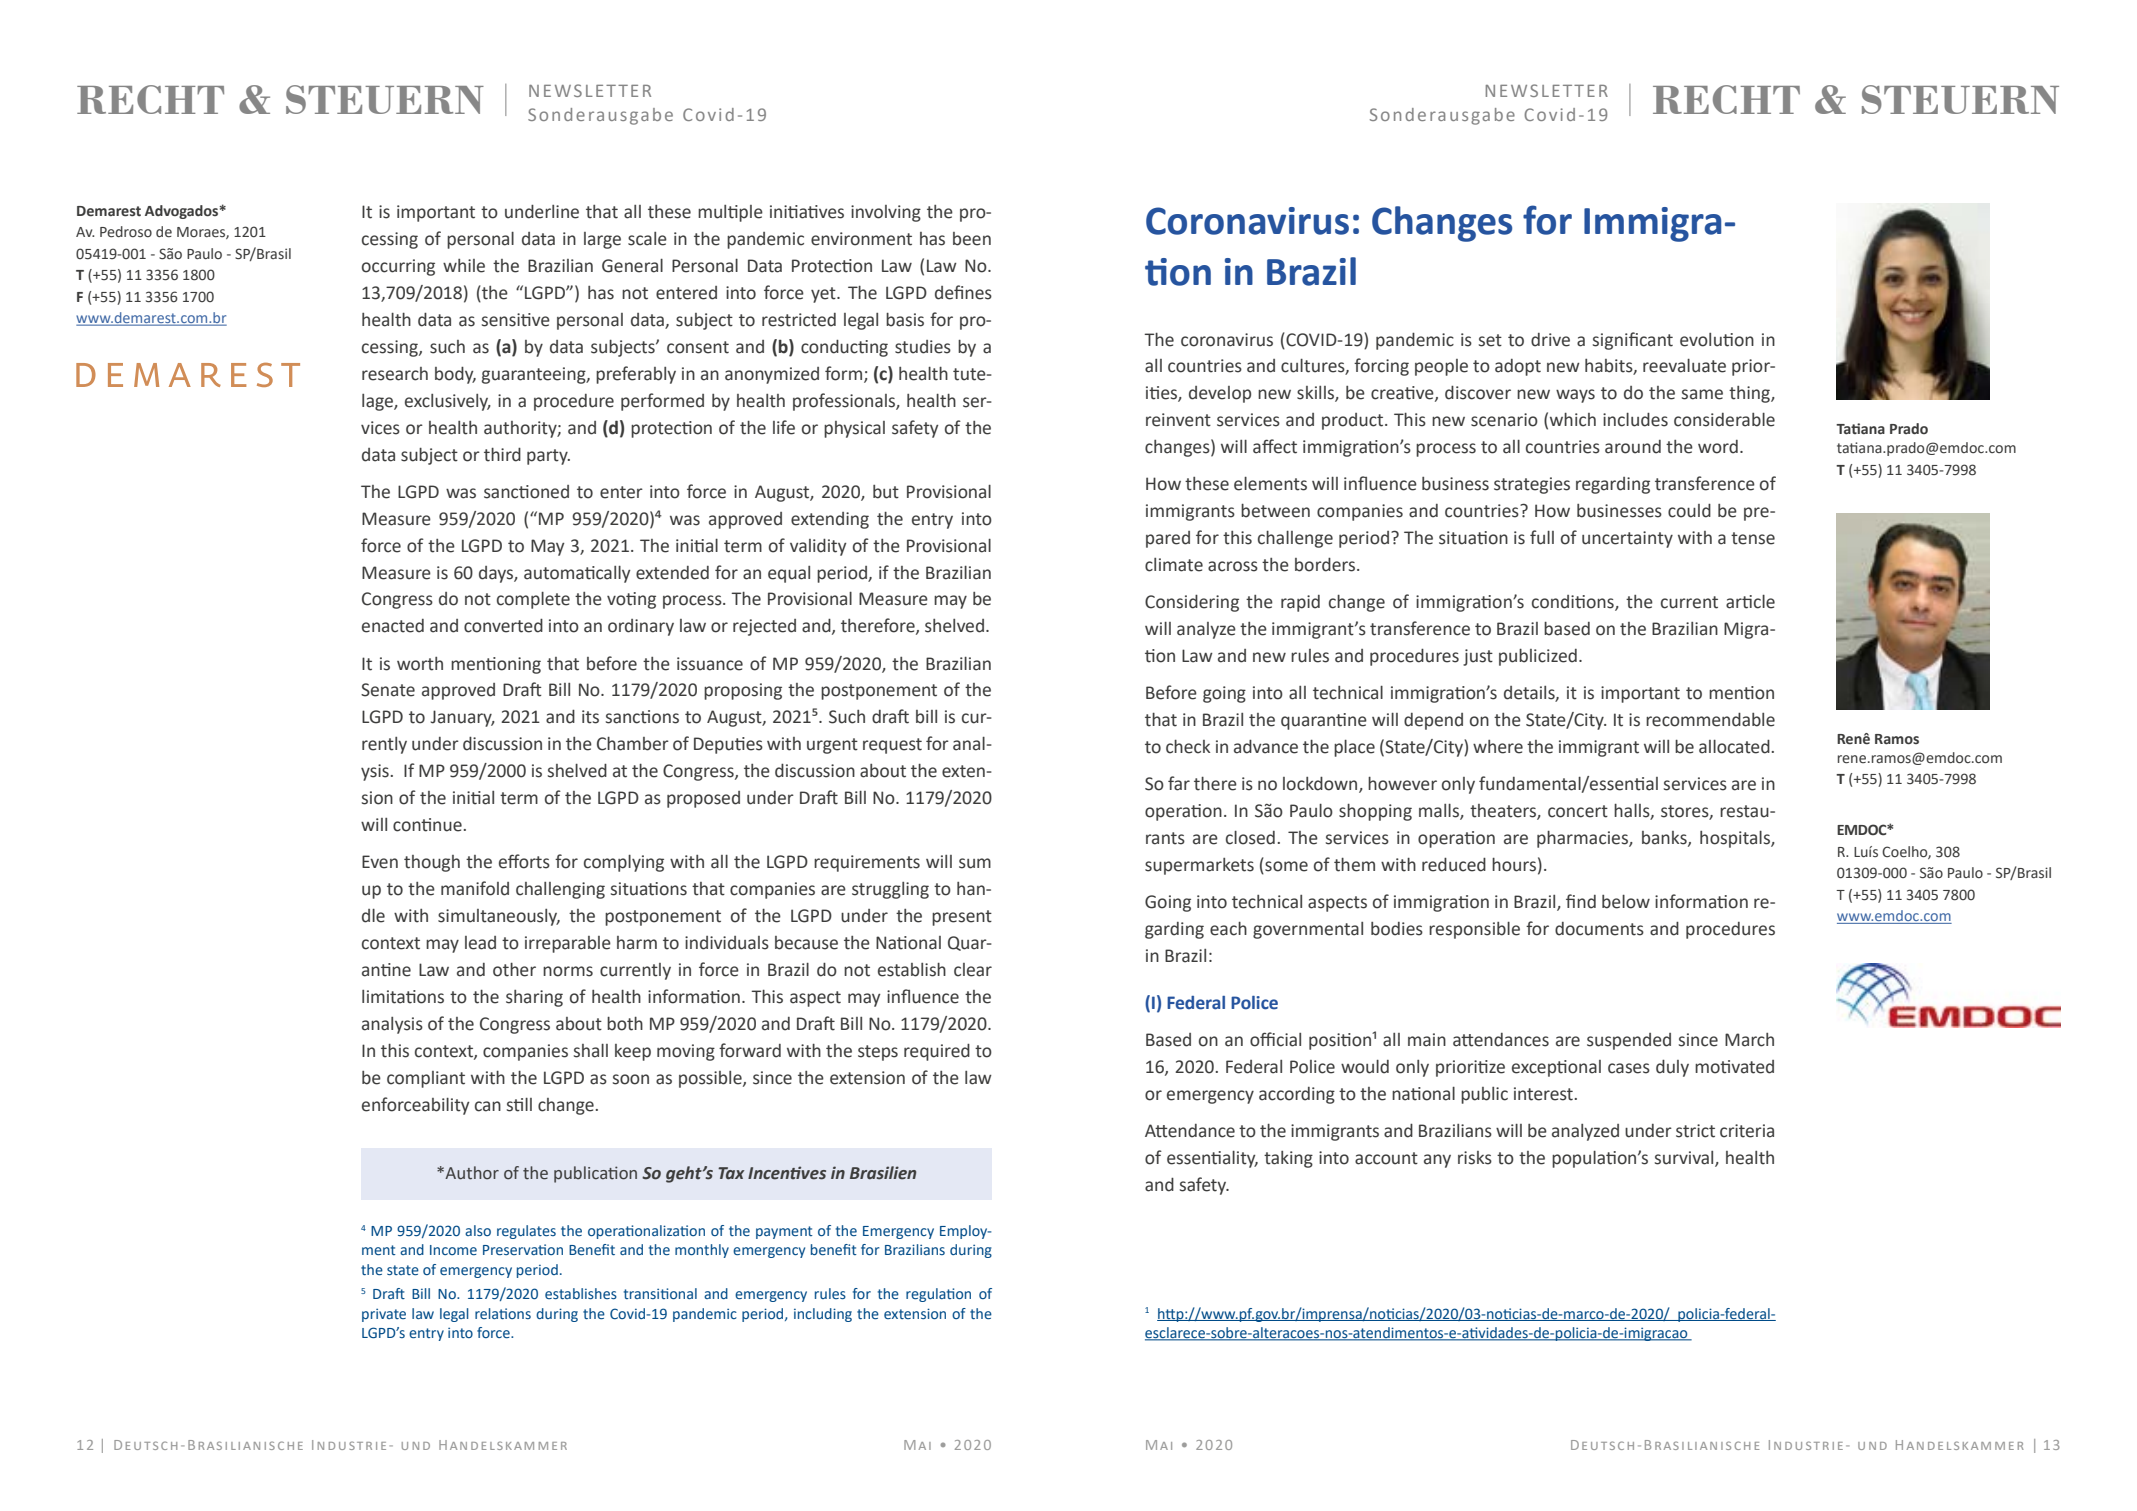 Image resolution: width=2137 pixels, height=1511 pixels. Describe the element at coordinates (1550, 340) in the screenshot. I see `drive` at that location.
